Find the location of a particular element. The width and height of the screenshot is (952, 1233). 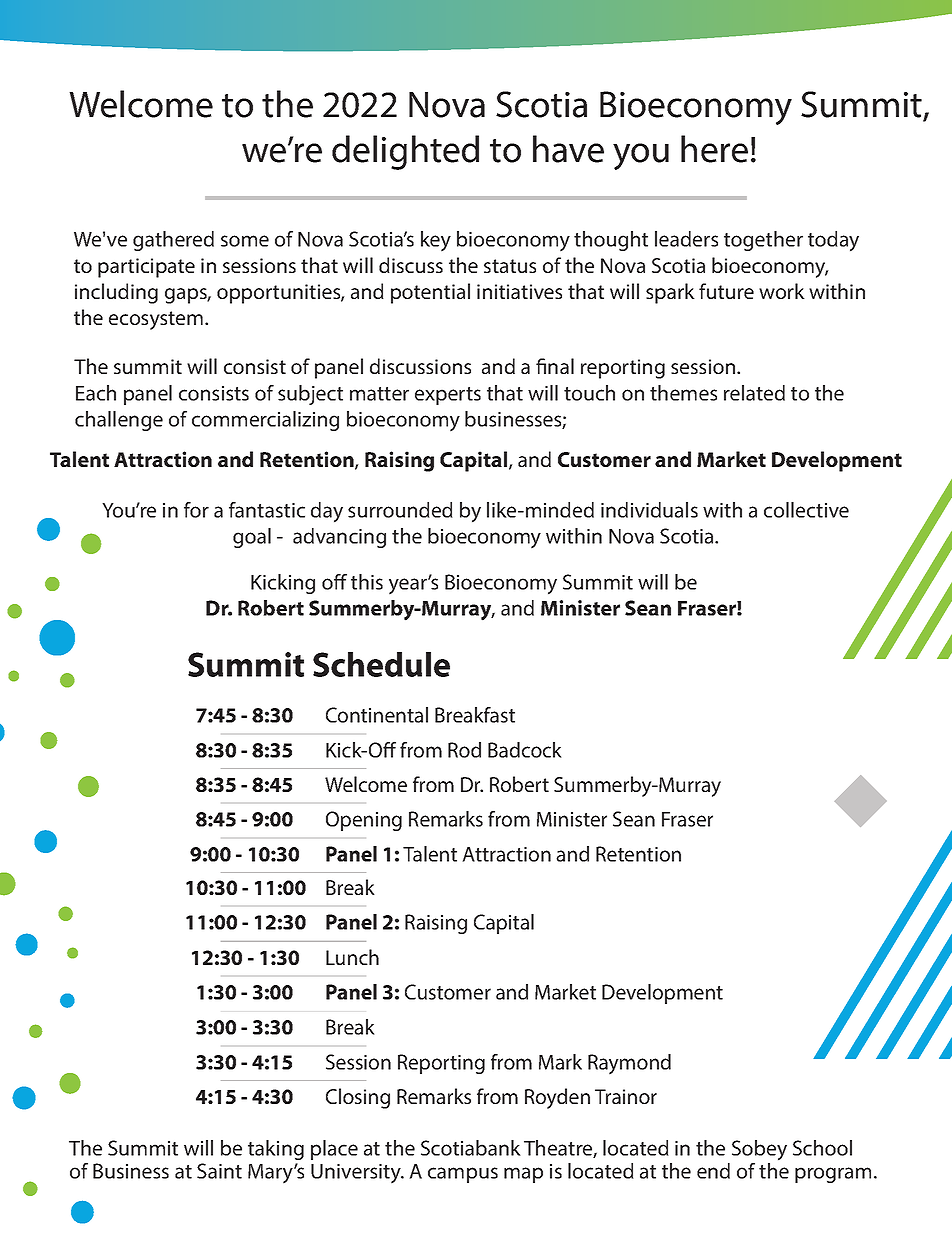

Saint is located at coordinates (219, 1171).
